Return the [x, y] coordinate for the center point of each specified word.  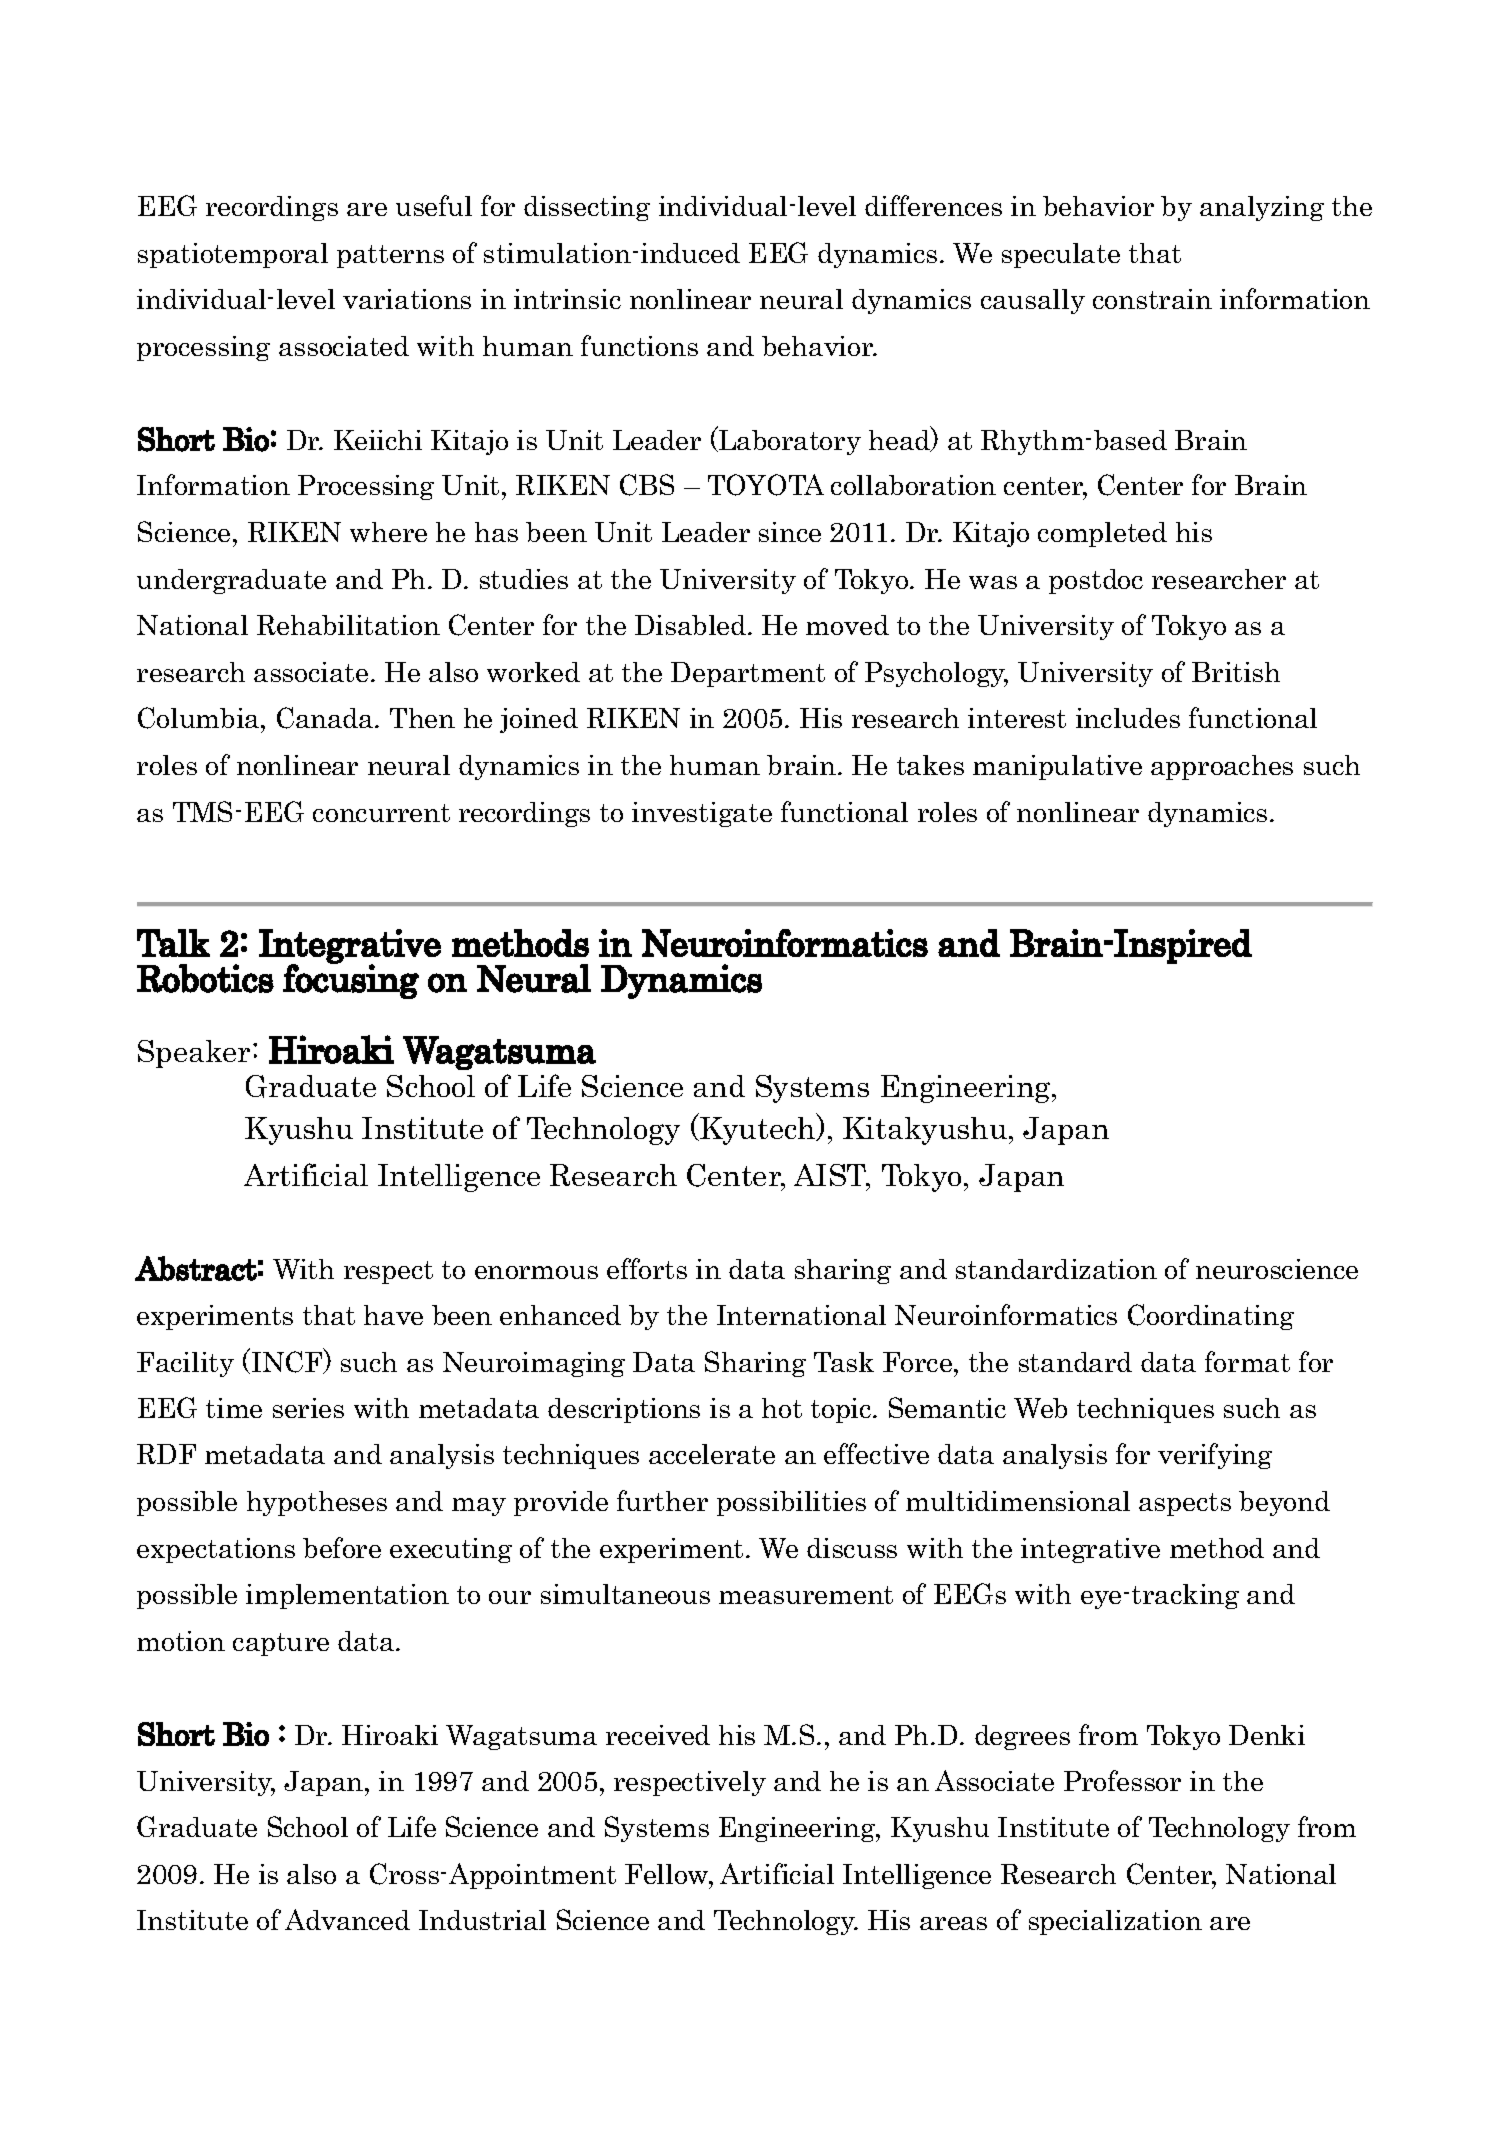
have [393, 1315]
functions [639, 345]
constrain [1152, 299]
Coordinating [1211, 1317]
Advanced [347, 1919]
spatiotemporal [233, 255]
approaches [1222, 767]
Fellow [668, 1874]
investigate [702, 814]
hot [782, 1408]
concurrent [381, 813]
